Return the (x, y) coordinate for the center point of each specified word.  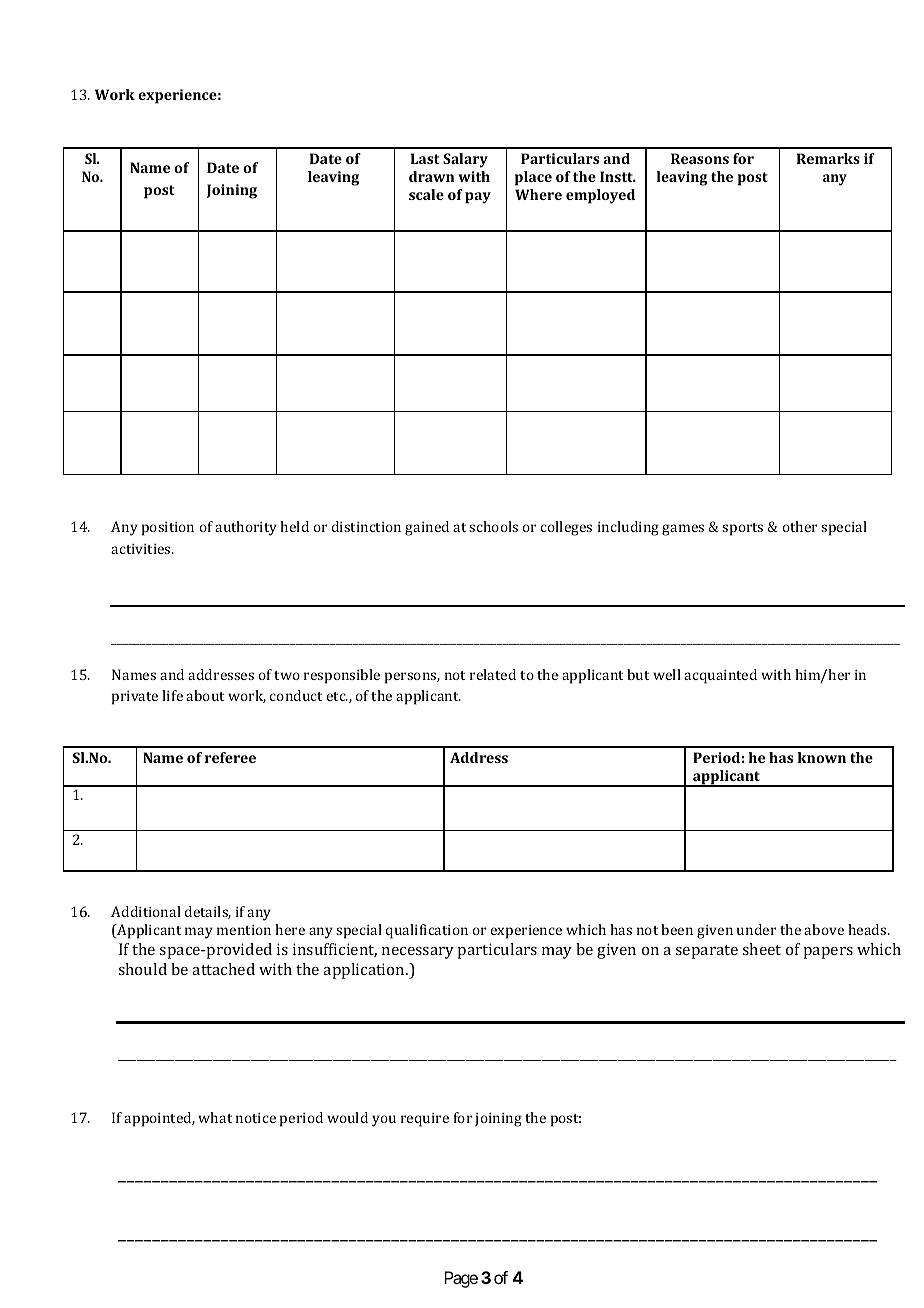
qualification (427, 931)
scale (426, 194)
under (756, 929)
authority (246, 528)
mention (244, 930)
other (800, 526)
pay (478, 198)
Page (461, 1279)
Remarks (828, 158)
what (215, 1117)
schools (493, 526)
